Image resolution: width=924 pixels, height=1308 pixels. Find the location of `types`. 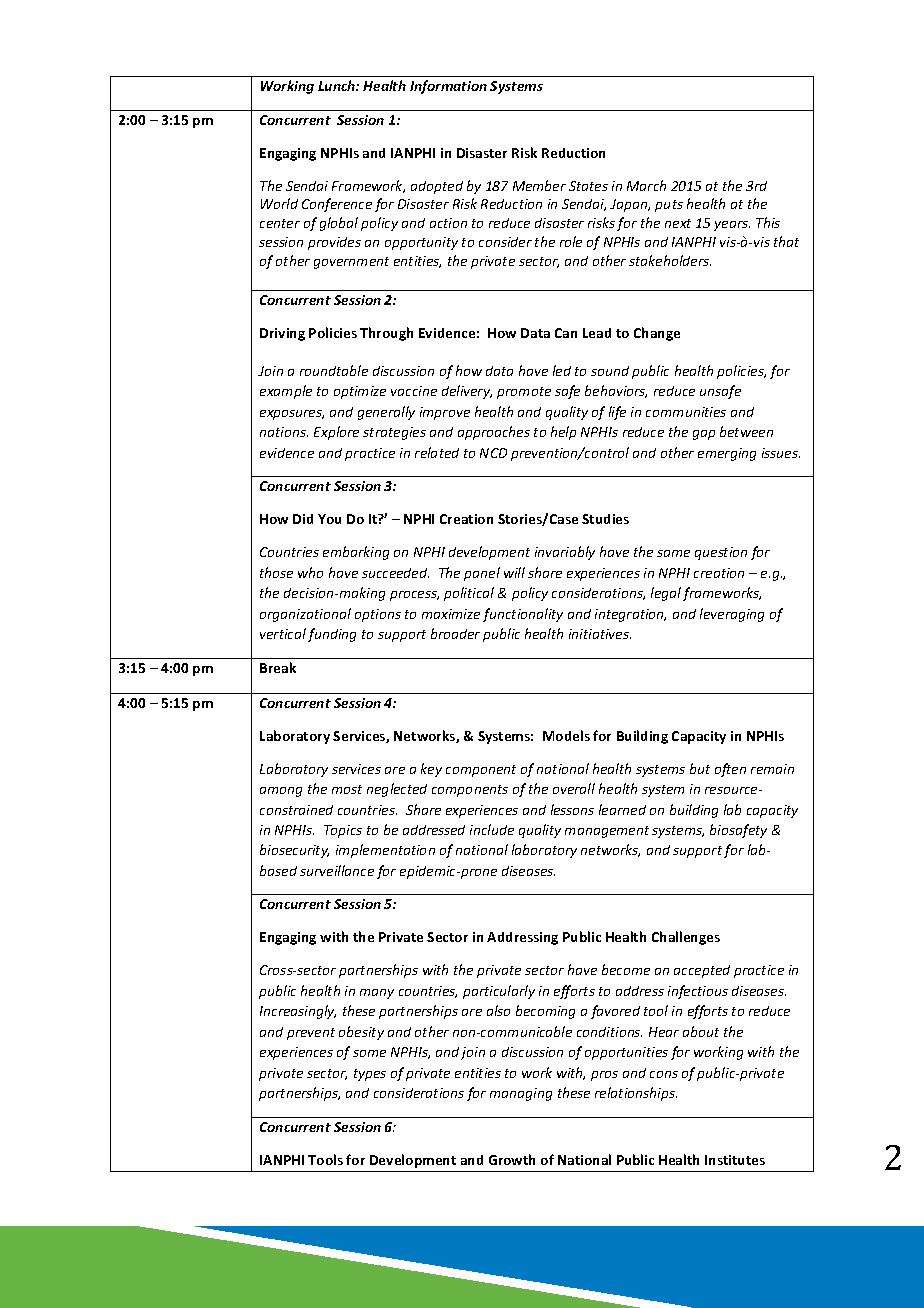

types is located at coordinates (370, 1075).
